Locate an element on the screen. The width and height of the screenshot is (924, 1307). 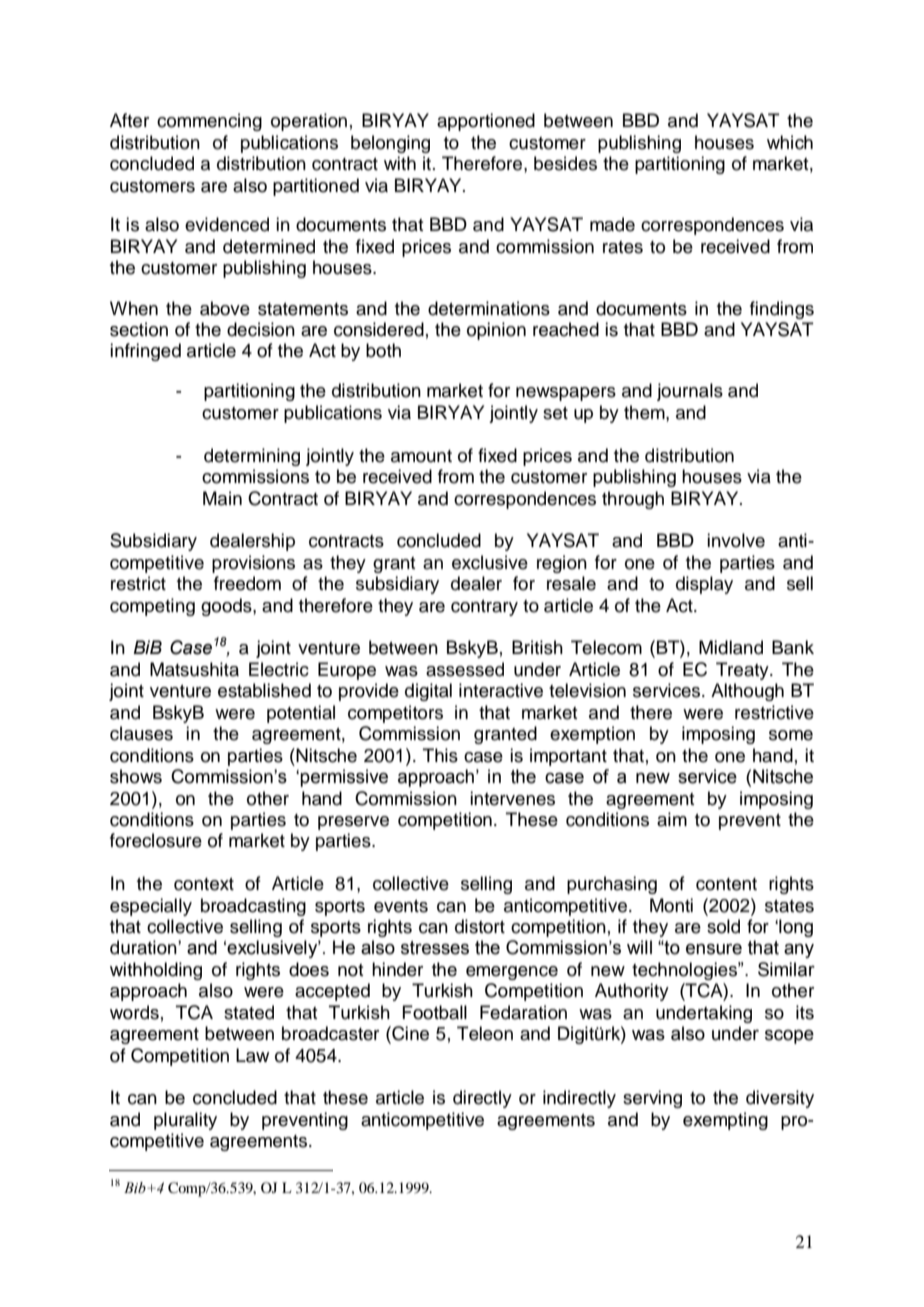
plurality is located at coordinates (185, 1121).
